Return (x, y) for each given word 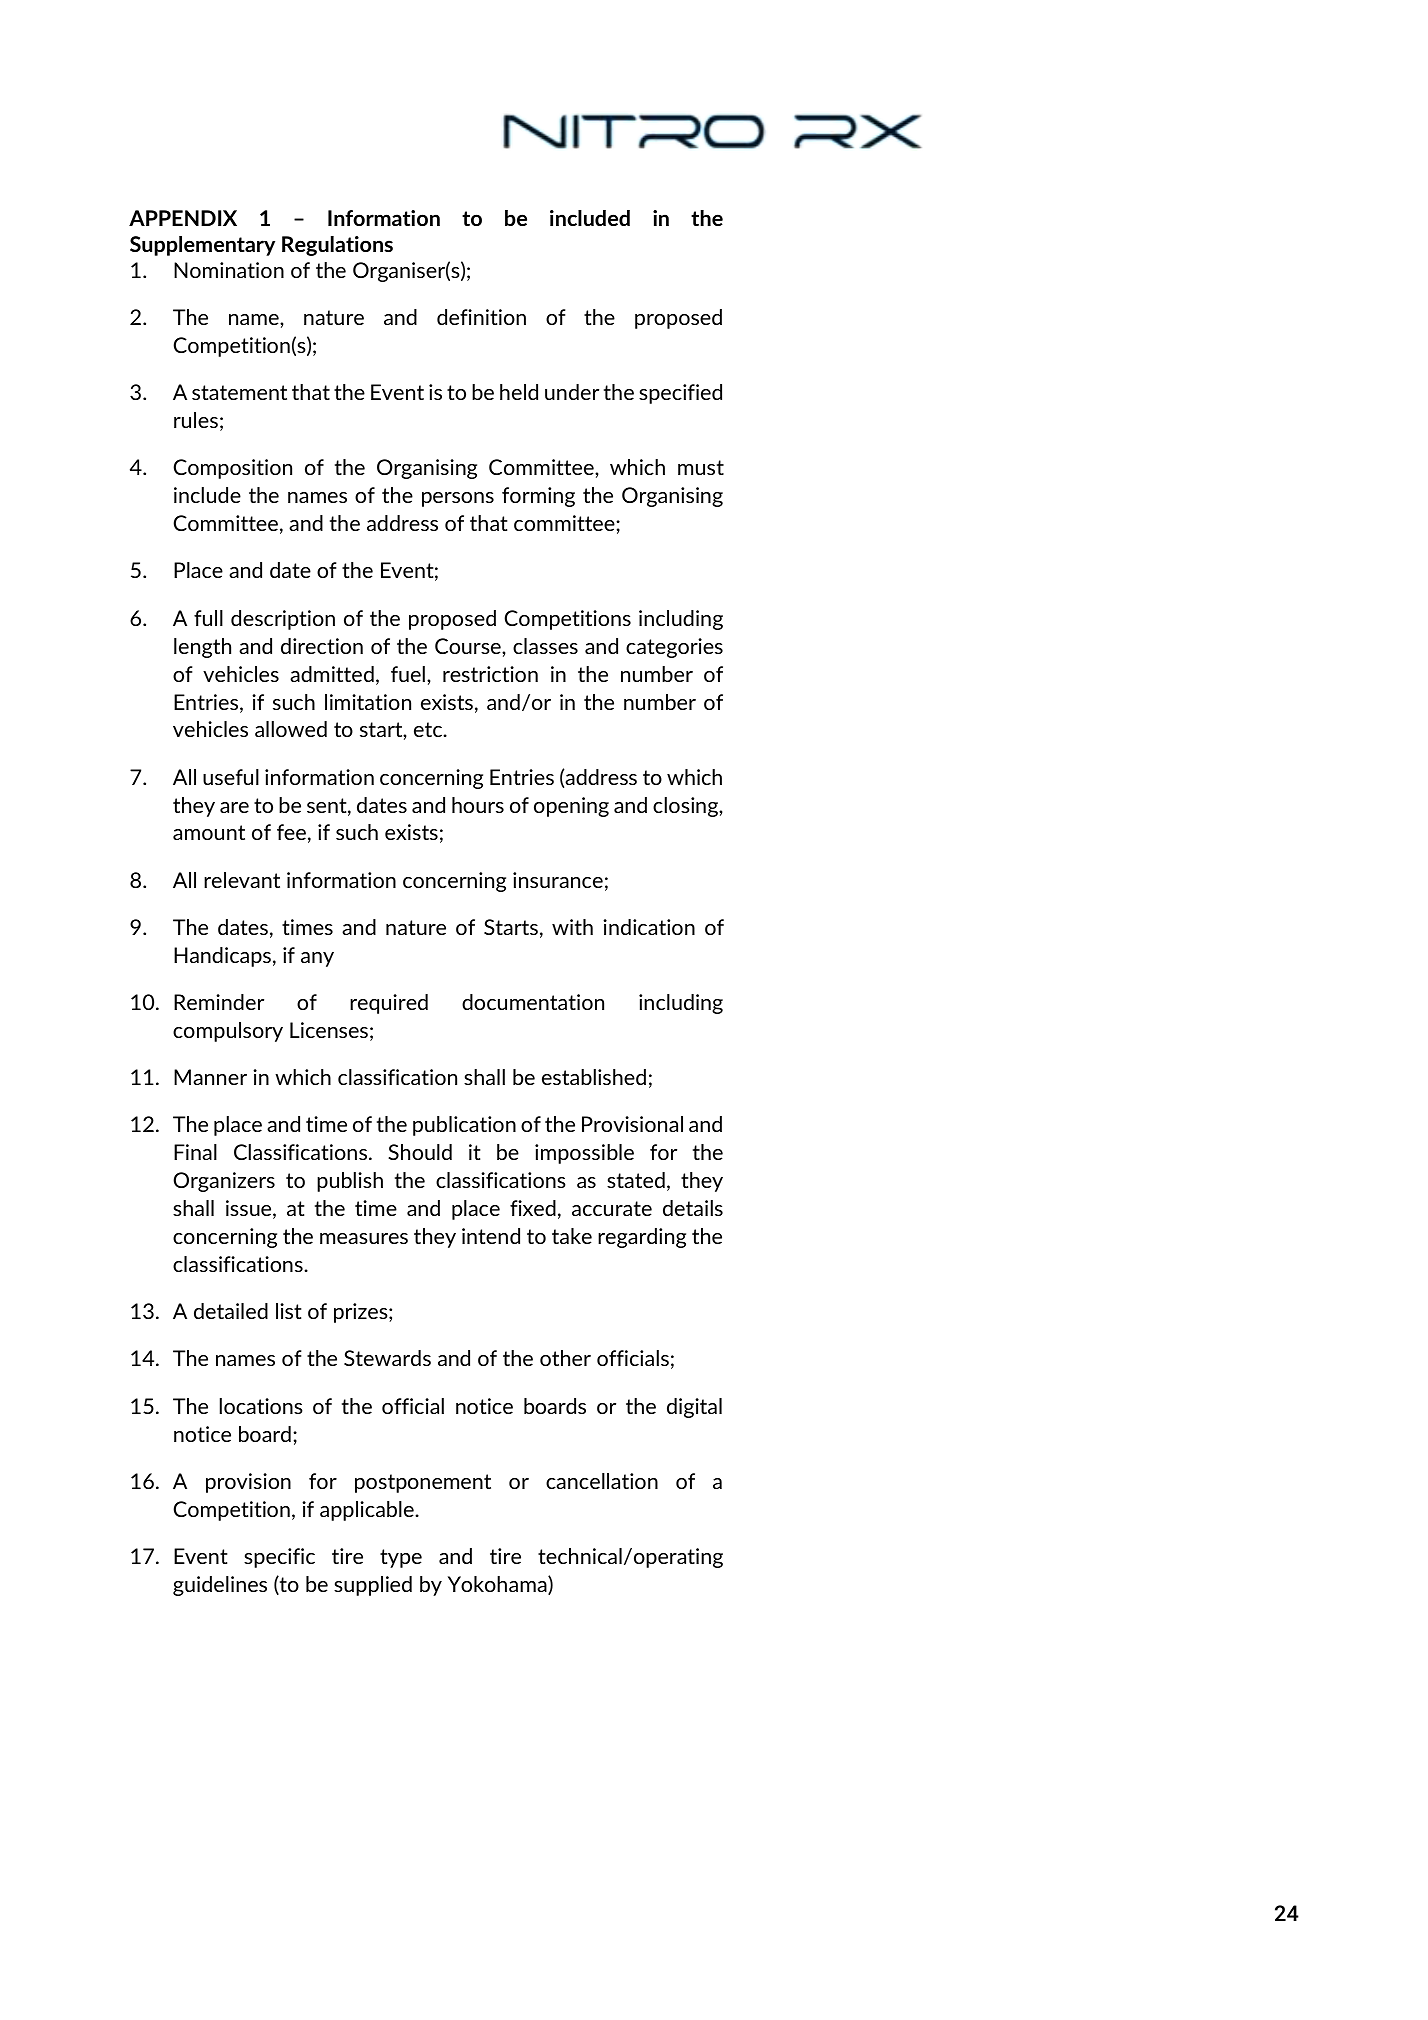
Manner (210, 1077)
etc (429, 729)
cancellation (602, 1481)
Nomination (229, 270)
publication (464, 1126)
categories (674, 648)
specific (279, 1558)
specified (680, 394)
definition (481, 317)
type (401, 1558)
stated (636, 1180)
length (202, 648)
